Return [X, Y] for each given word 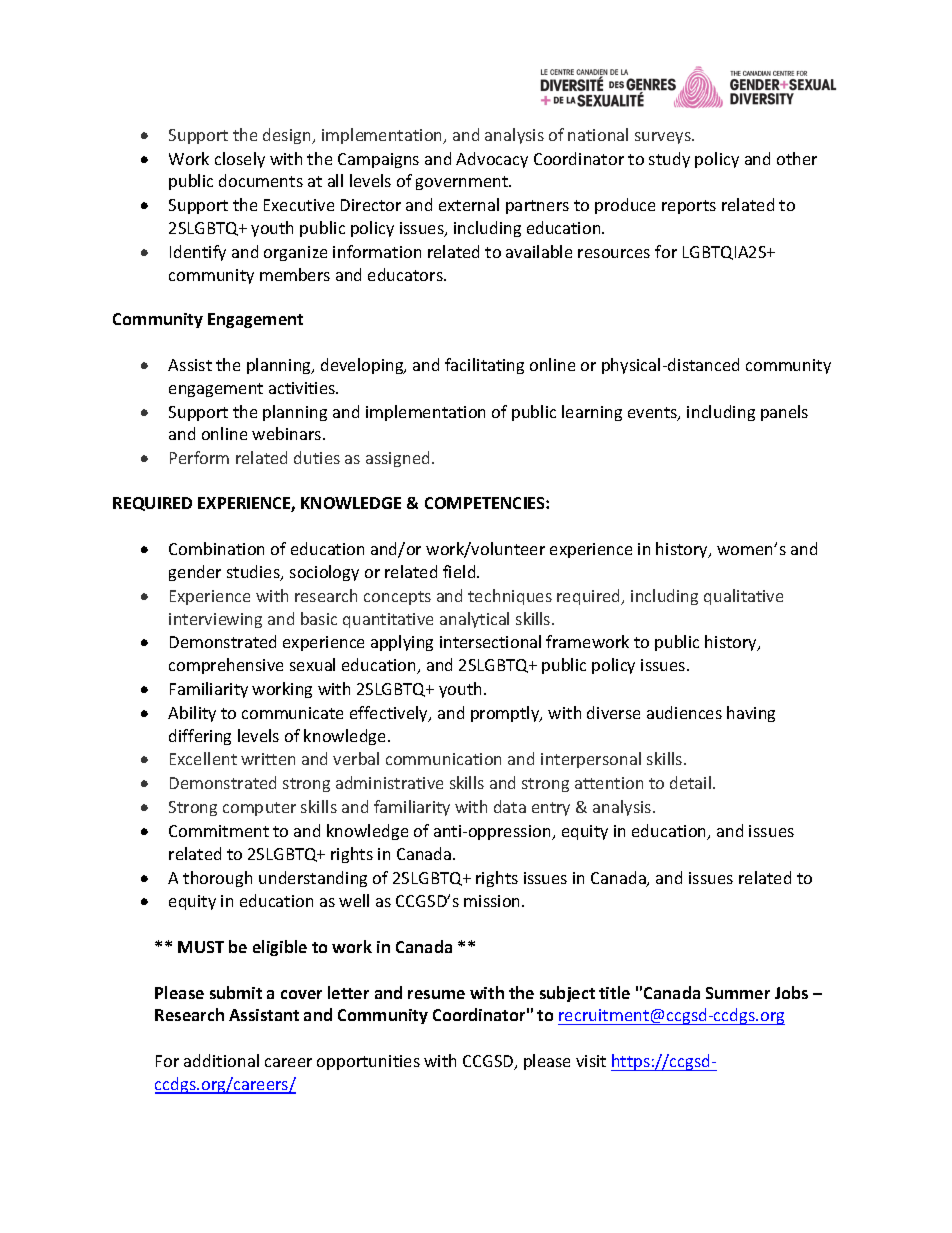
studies [254, 573]
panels [784, 413]
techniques [510, 597]
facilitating [484, 366]
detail [692, 782]
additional [221, 1060]
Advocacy [492, 160]
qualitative [743, 597]
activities [303, 388]
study [669, 160]
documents [261, 180]
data [510, 806]
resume [436, 994]
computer [259, 809]
